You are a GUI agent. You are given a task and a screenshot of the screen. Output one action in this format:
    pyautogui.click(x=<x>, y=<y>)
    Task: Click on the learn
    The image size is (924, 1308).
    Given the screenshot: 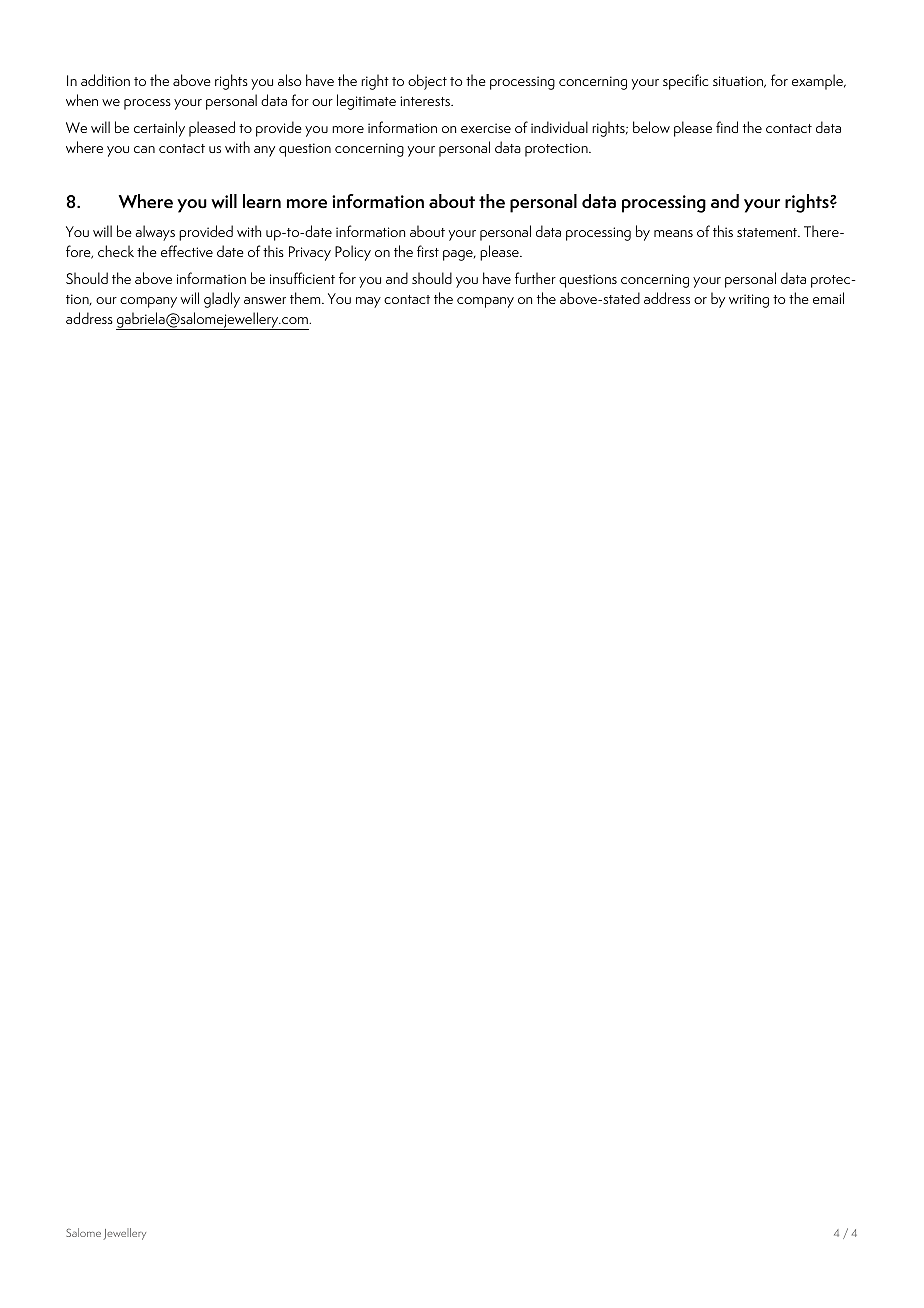 What is the action you would take?
    pyautogui.click(x=262, y=201)
